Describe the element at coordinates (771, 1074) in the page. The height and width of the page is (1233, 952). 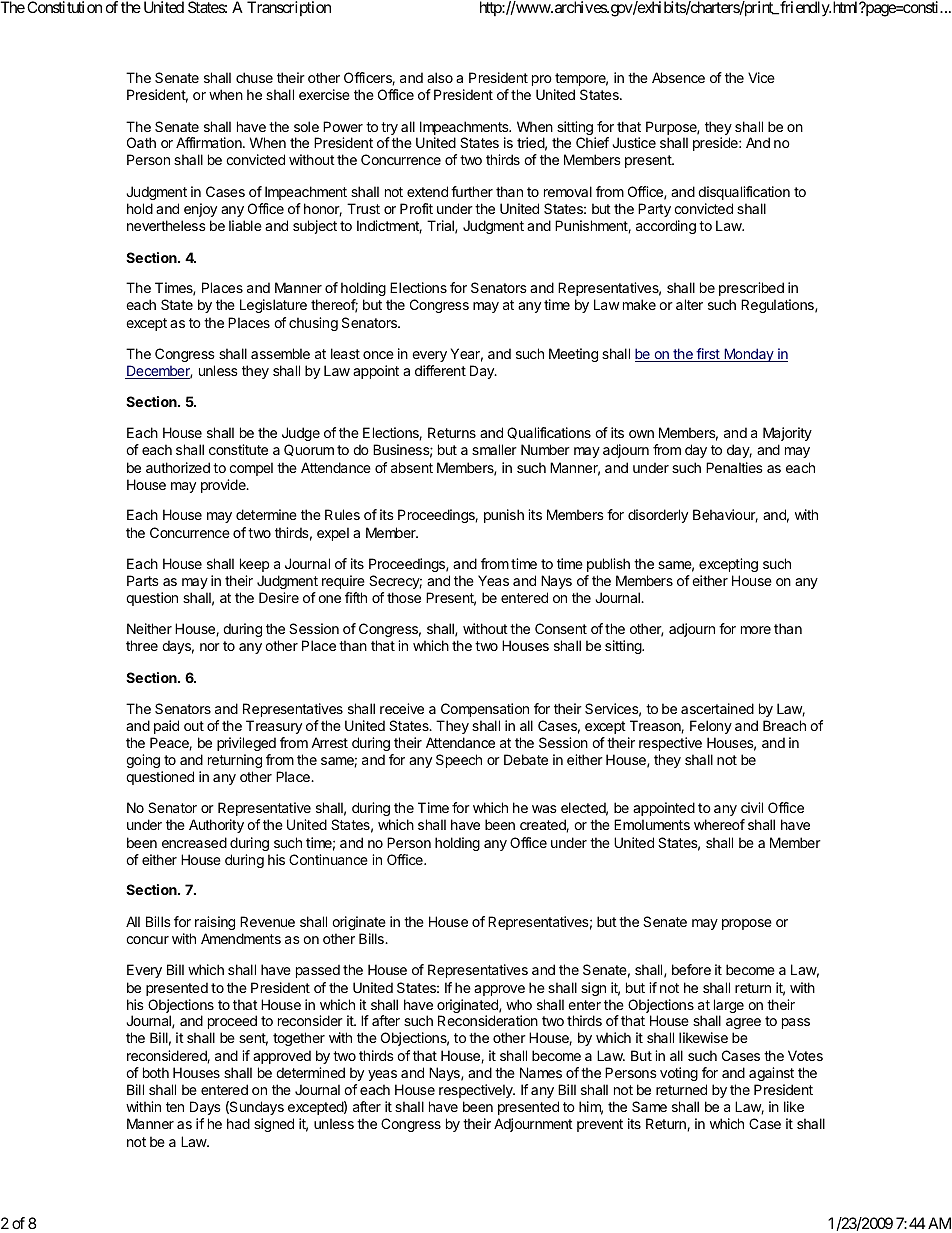
I see `against` at that location.
